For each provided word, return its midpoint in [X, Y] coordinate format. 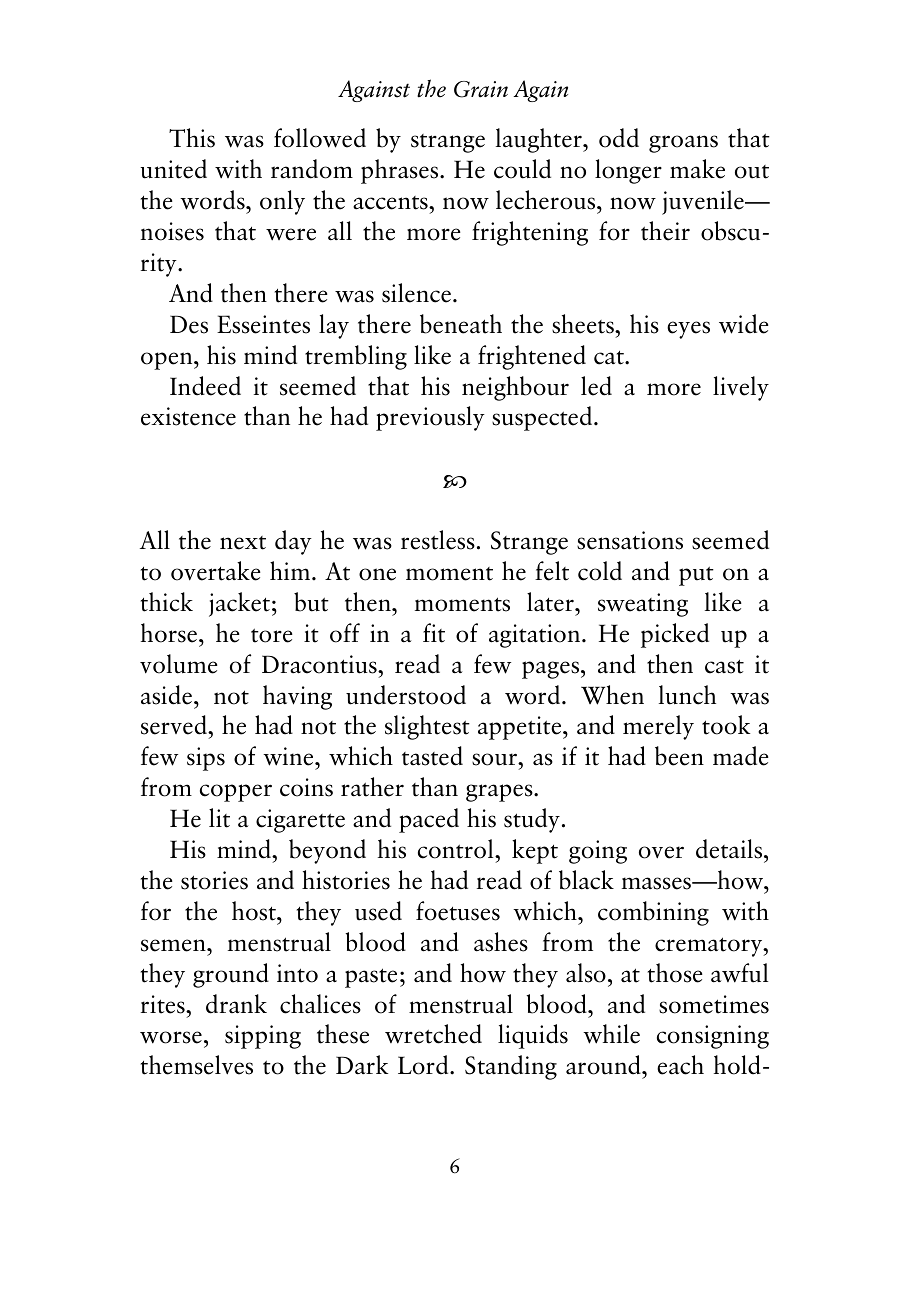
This [192, 138]
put [696, 576]
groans [683, 144]
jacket [239, 604]
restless [438, 540]
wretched [433, 1034]
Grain [481, 89]
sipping [263, 1037]
